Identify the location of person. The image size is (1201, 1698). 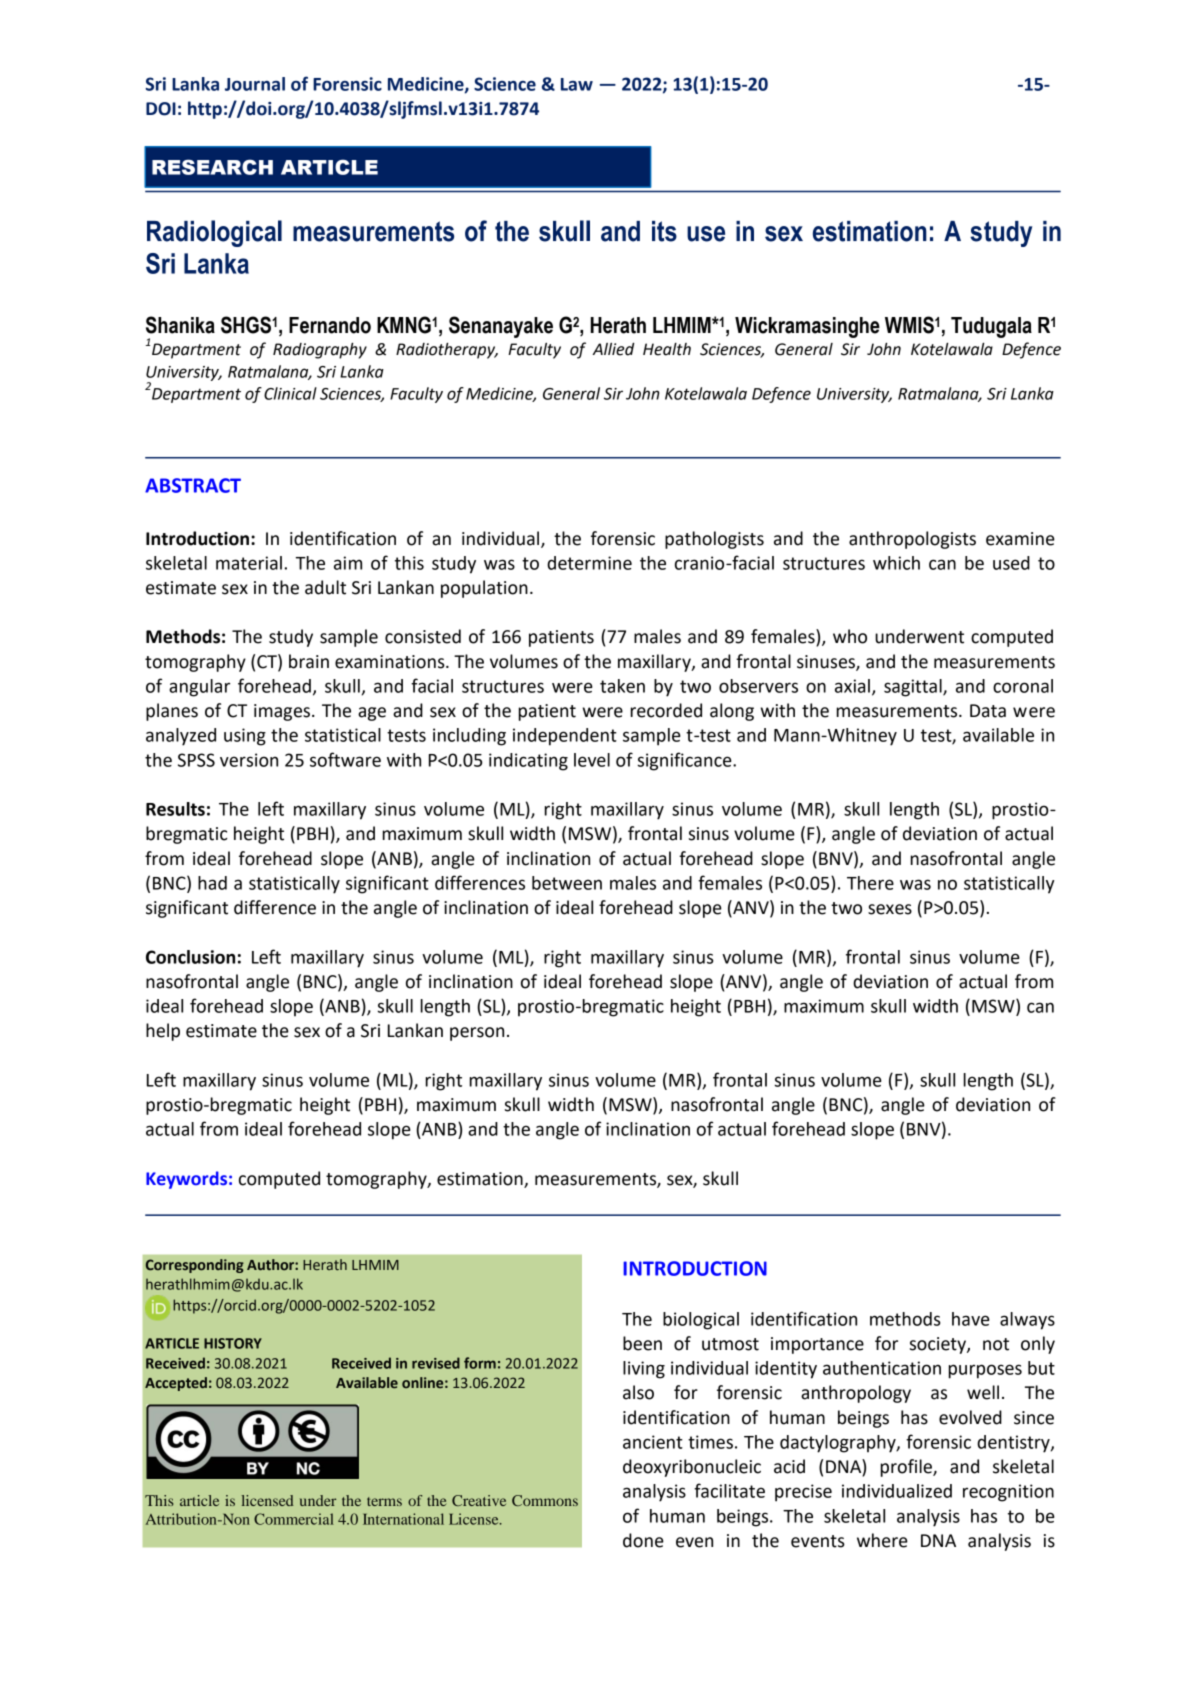
(477, 1034).
